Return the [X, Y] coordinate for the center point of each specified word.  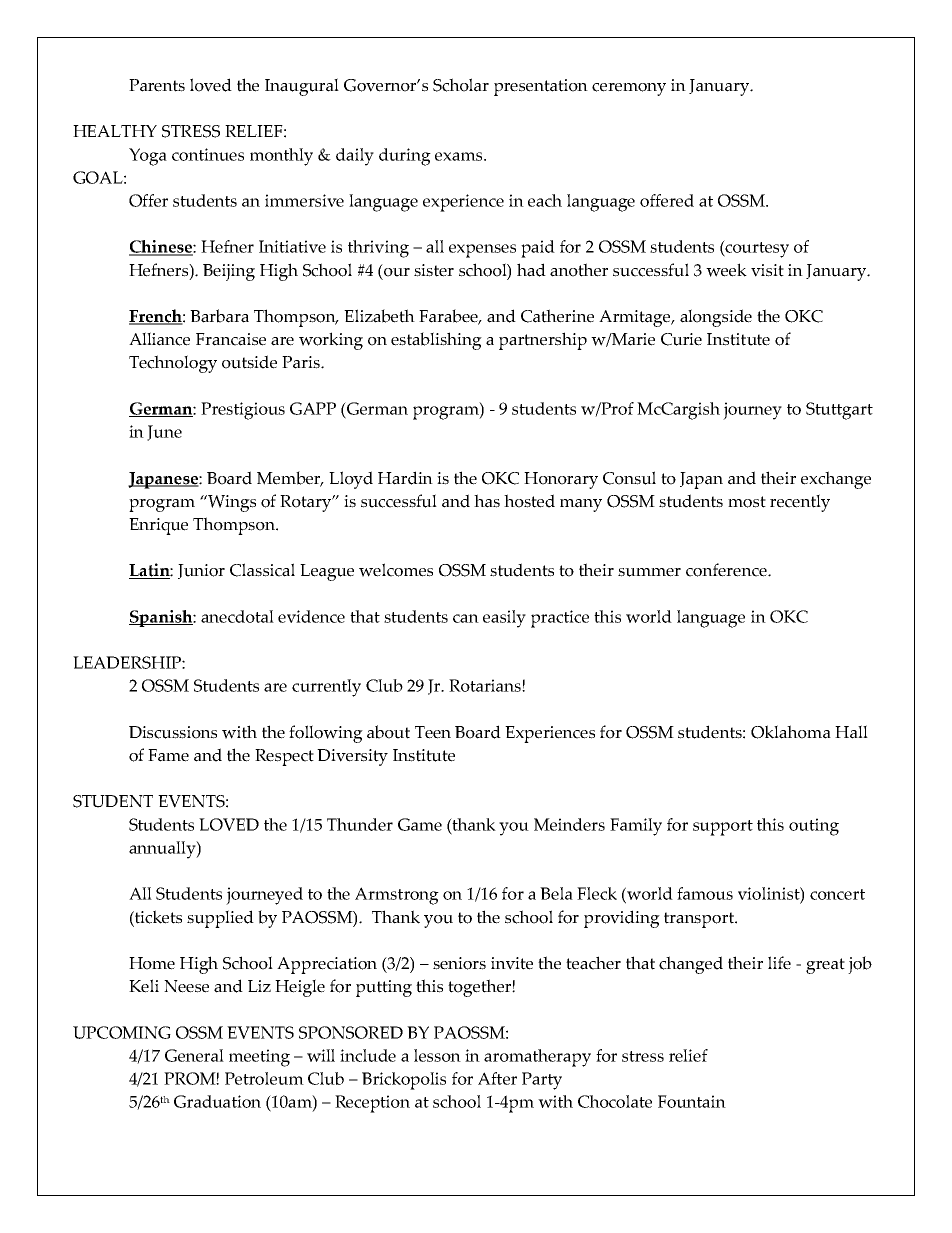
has [487, 501]
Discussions [173, 732]
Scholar [461, 85]
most [747, 502]
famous [705, 893]
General [194, 1055]
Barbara [219, 316]
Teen [433, 732]
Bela [556, 893]
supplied [220, 919]
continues [208, 154]
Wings [231, 503]
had [531, 270]
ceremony [629, 89]
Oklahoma [791, 732]
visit [767, 270]
